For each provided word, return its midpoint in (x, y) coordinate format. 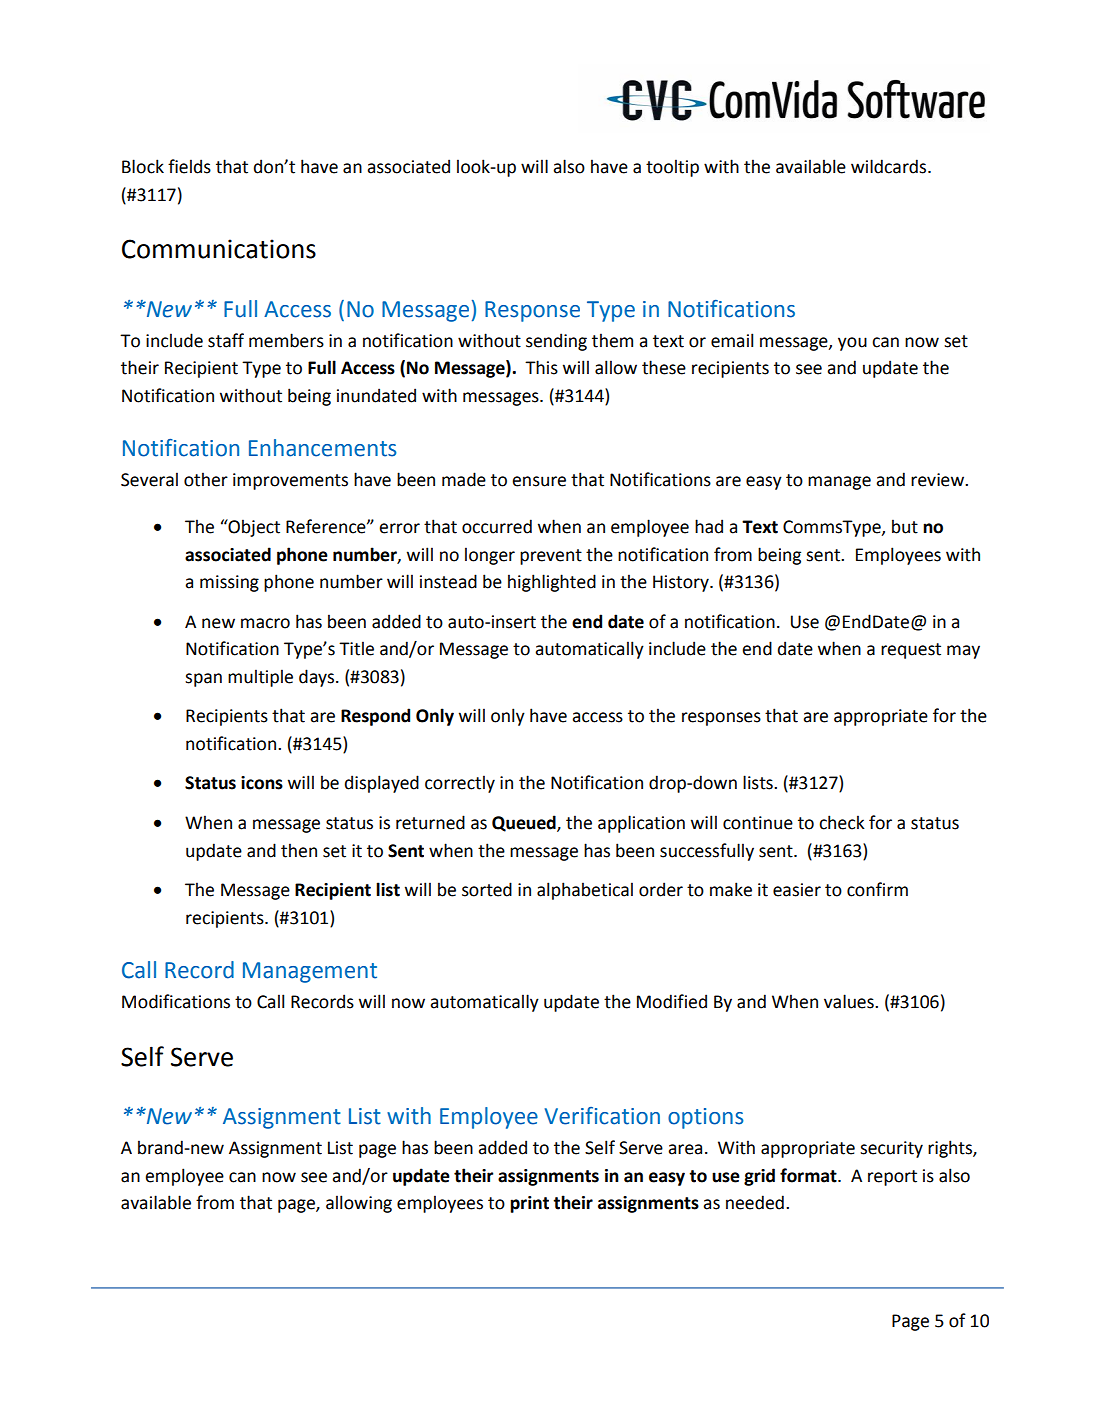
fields (189, 166)
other (206, 479)
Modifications (176, 1001)
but (905, 526)
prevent (551, 557)
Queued (525, 823)
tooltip (672, 168)
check (842, 822)
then (299, 850)
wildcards (890, 166)
